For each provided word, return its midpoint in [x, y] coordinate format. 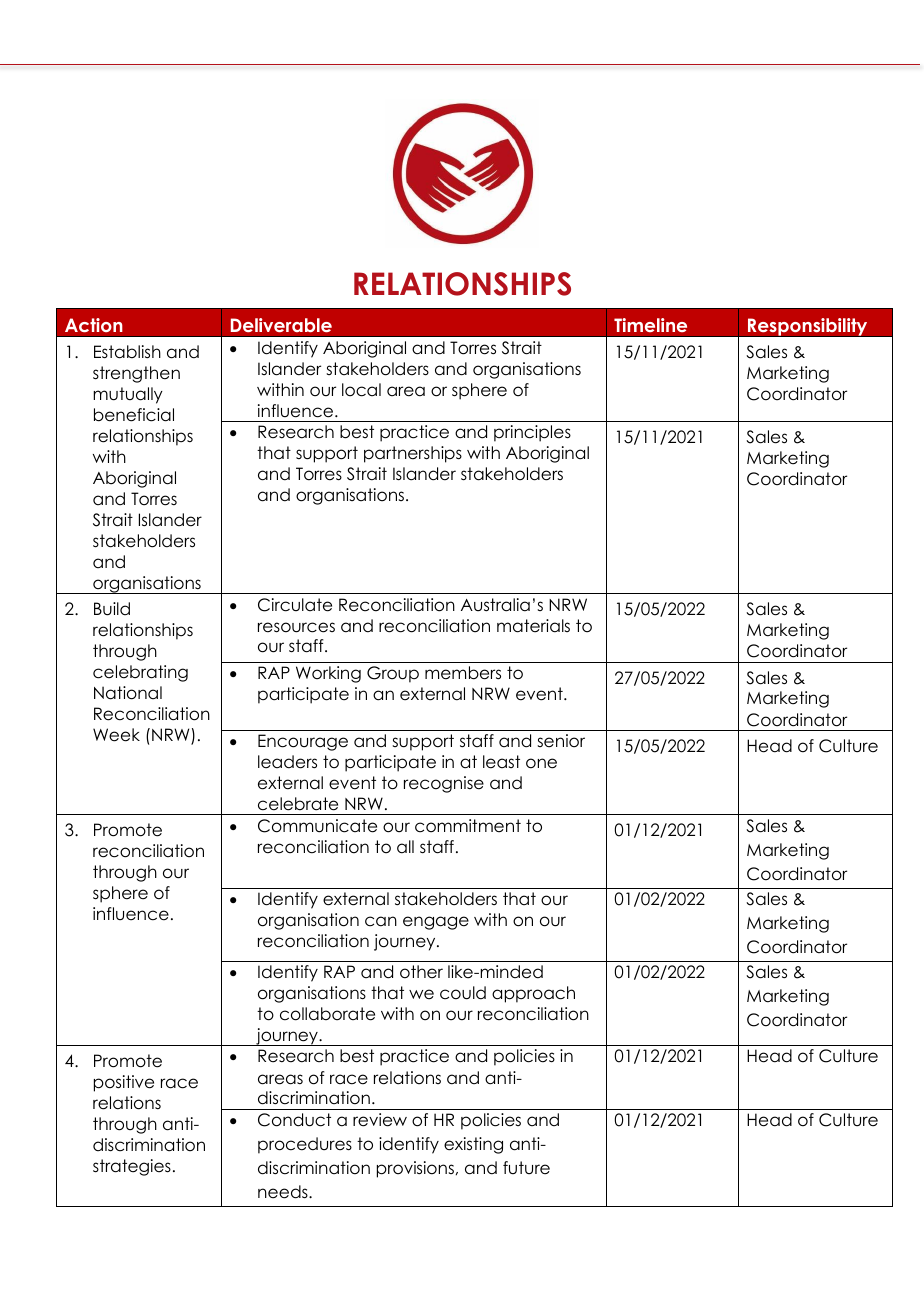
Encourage [303, 742]
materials [533, 626]
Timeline [650, 325]
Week [116, 735]
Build [112, 609]
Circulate [295, 605]
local [361, 390]
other [421, 972]
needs [284, 1192]
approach [533, 994]
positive [124, 1083]
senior [561, 741]
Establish [127, 352]
